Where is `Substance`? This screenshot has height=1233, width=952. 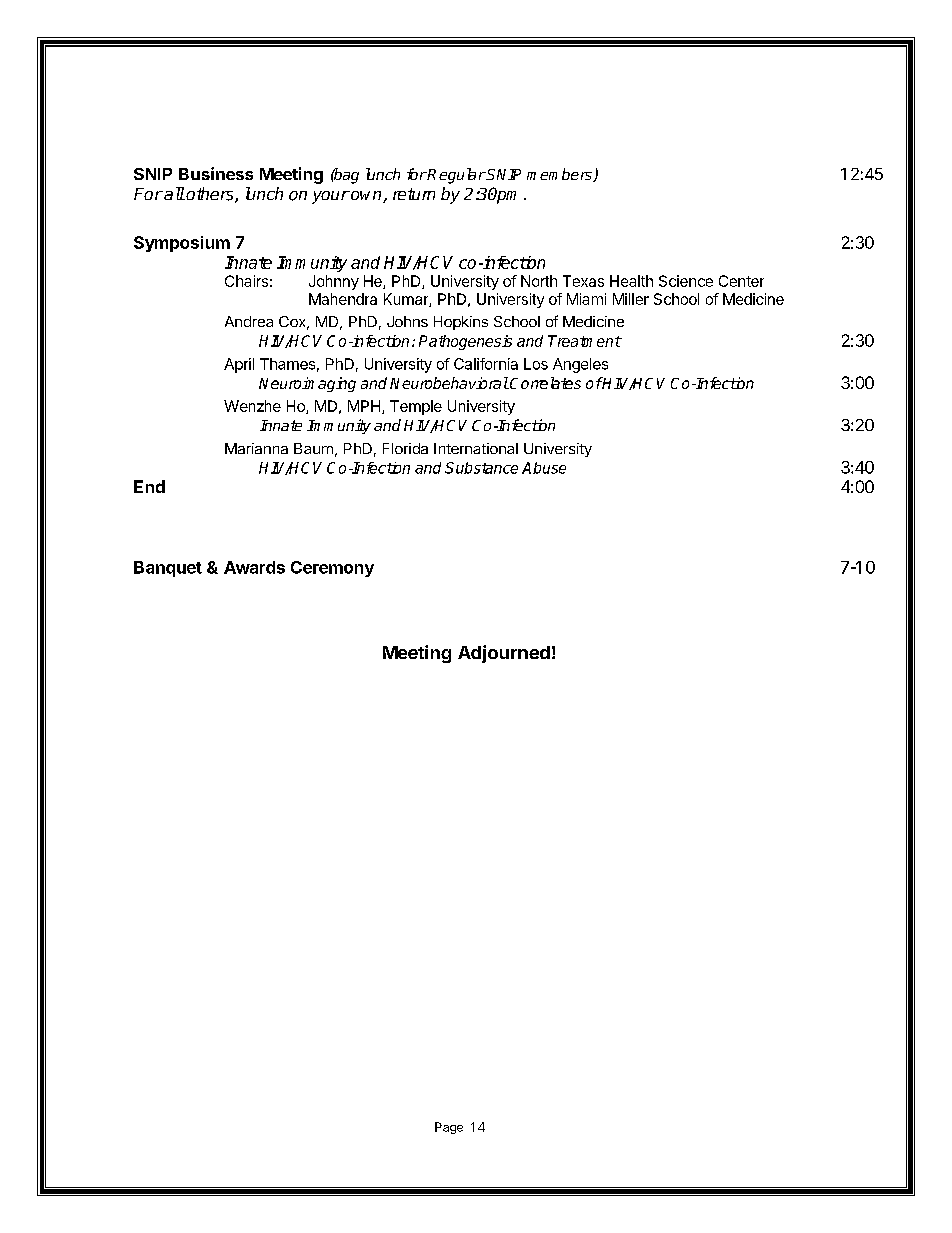 Substance is located at coordinates (481, 468).
